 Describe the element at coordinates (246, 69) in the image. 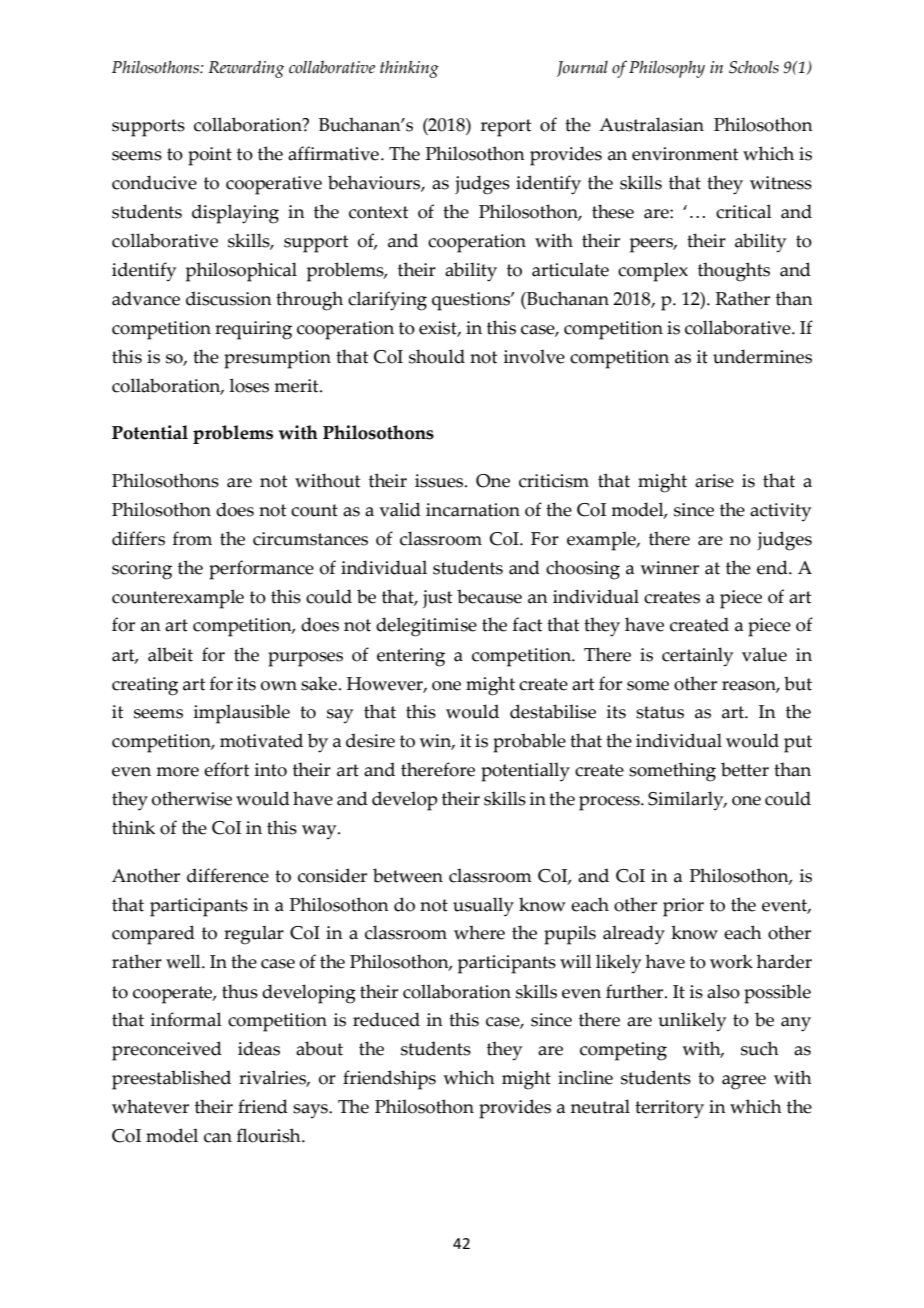

I see `Rewarding` at that location.
